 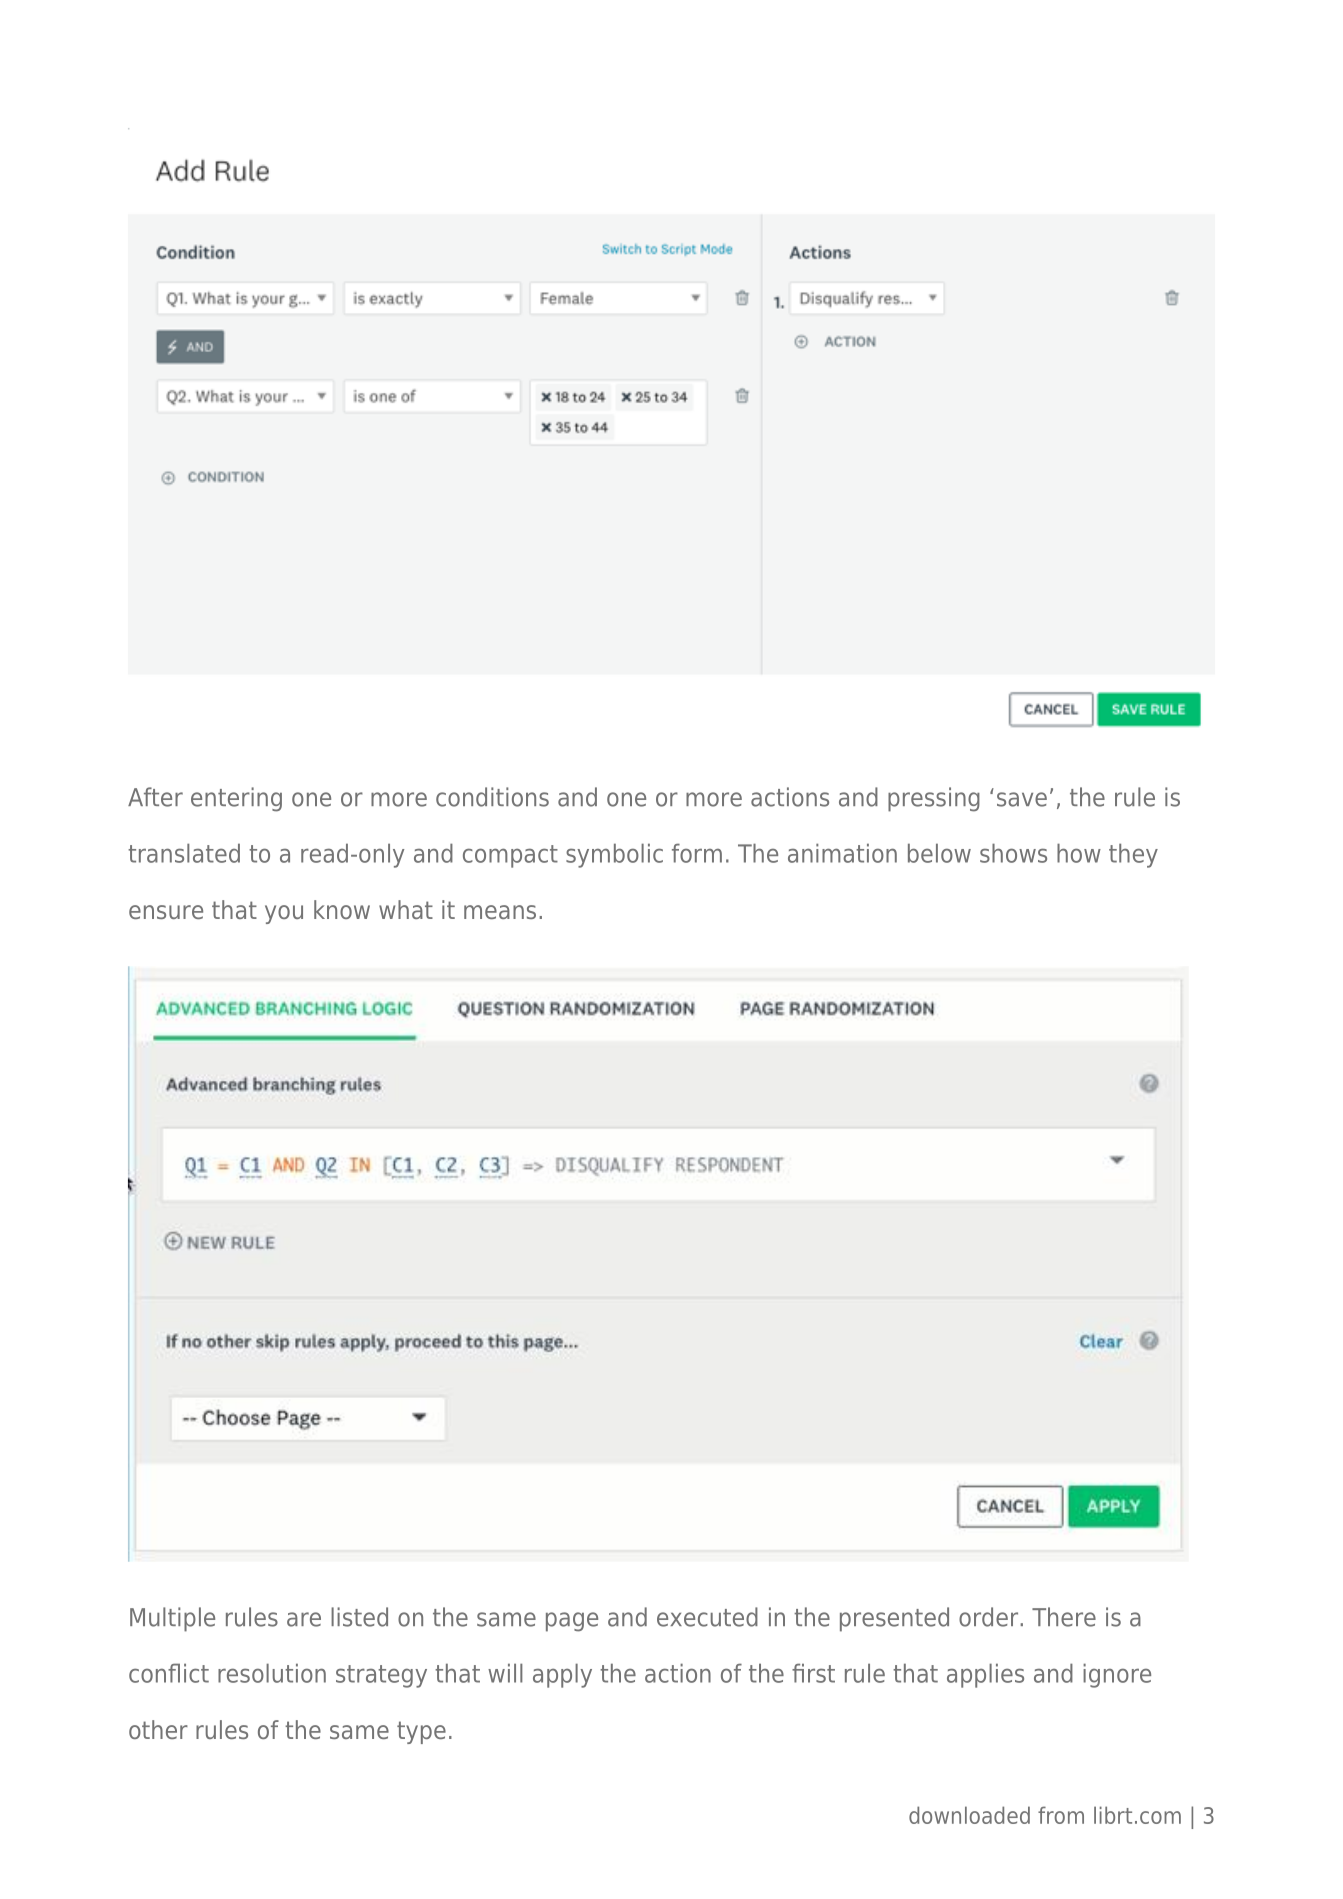 I want to click on order, so click(x=990, y=1617).
